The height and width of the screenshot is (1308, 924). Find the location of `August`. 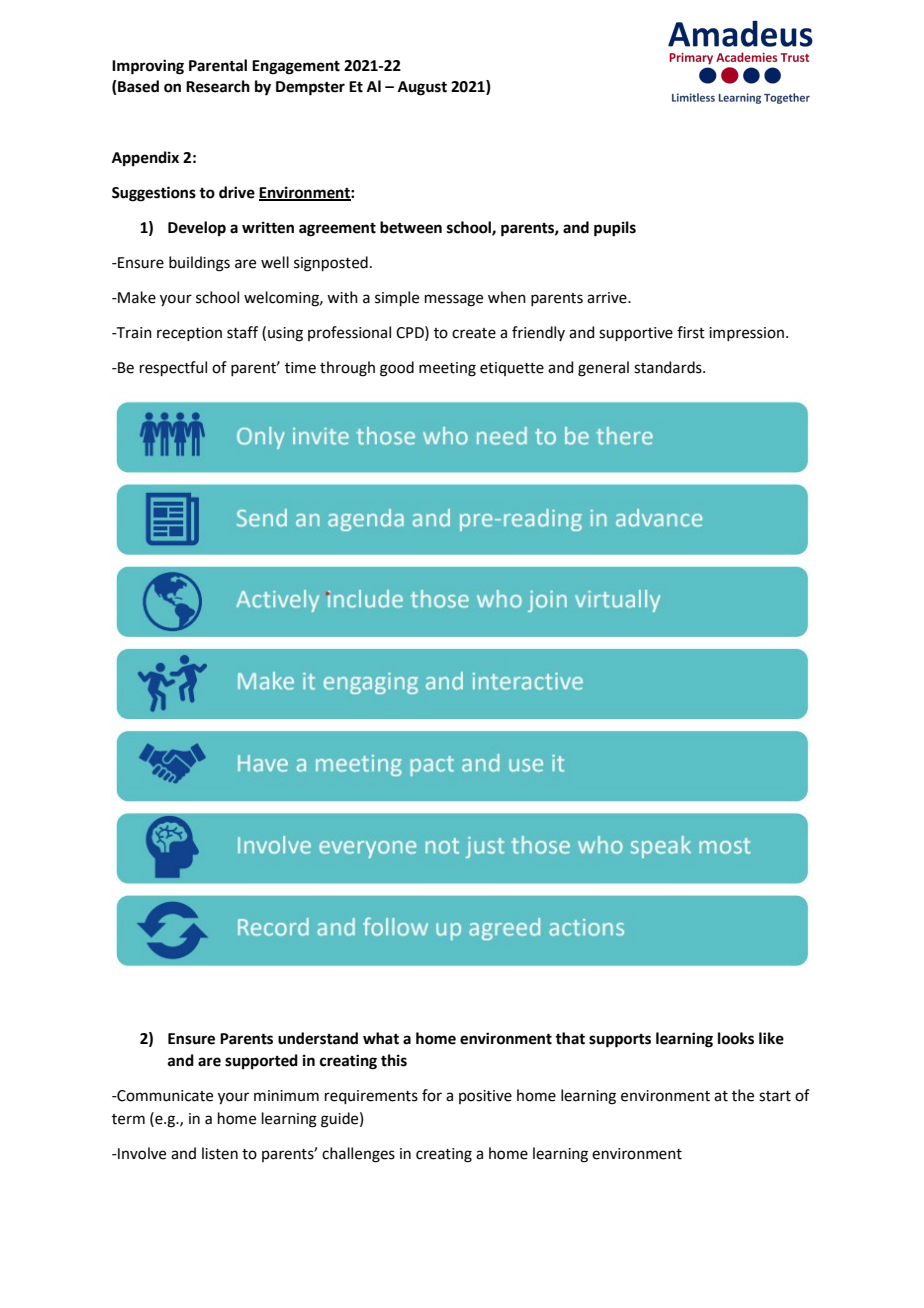

August is located at coordinates (422, 88).
